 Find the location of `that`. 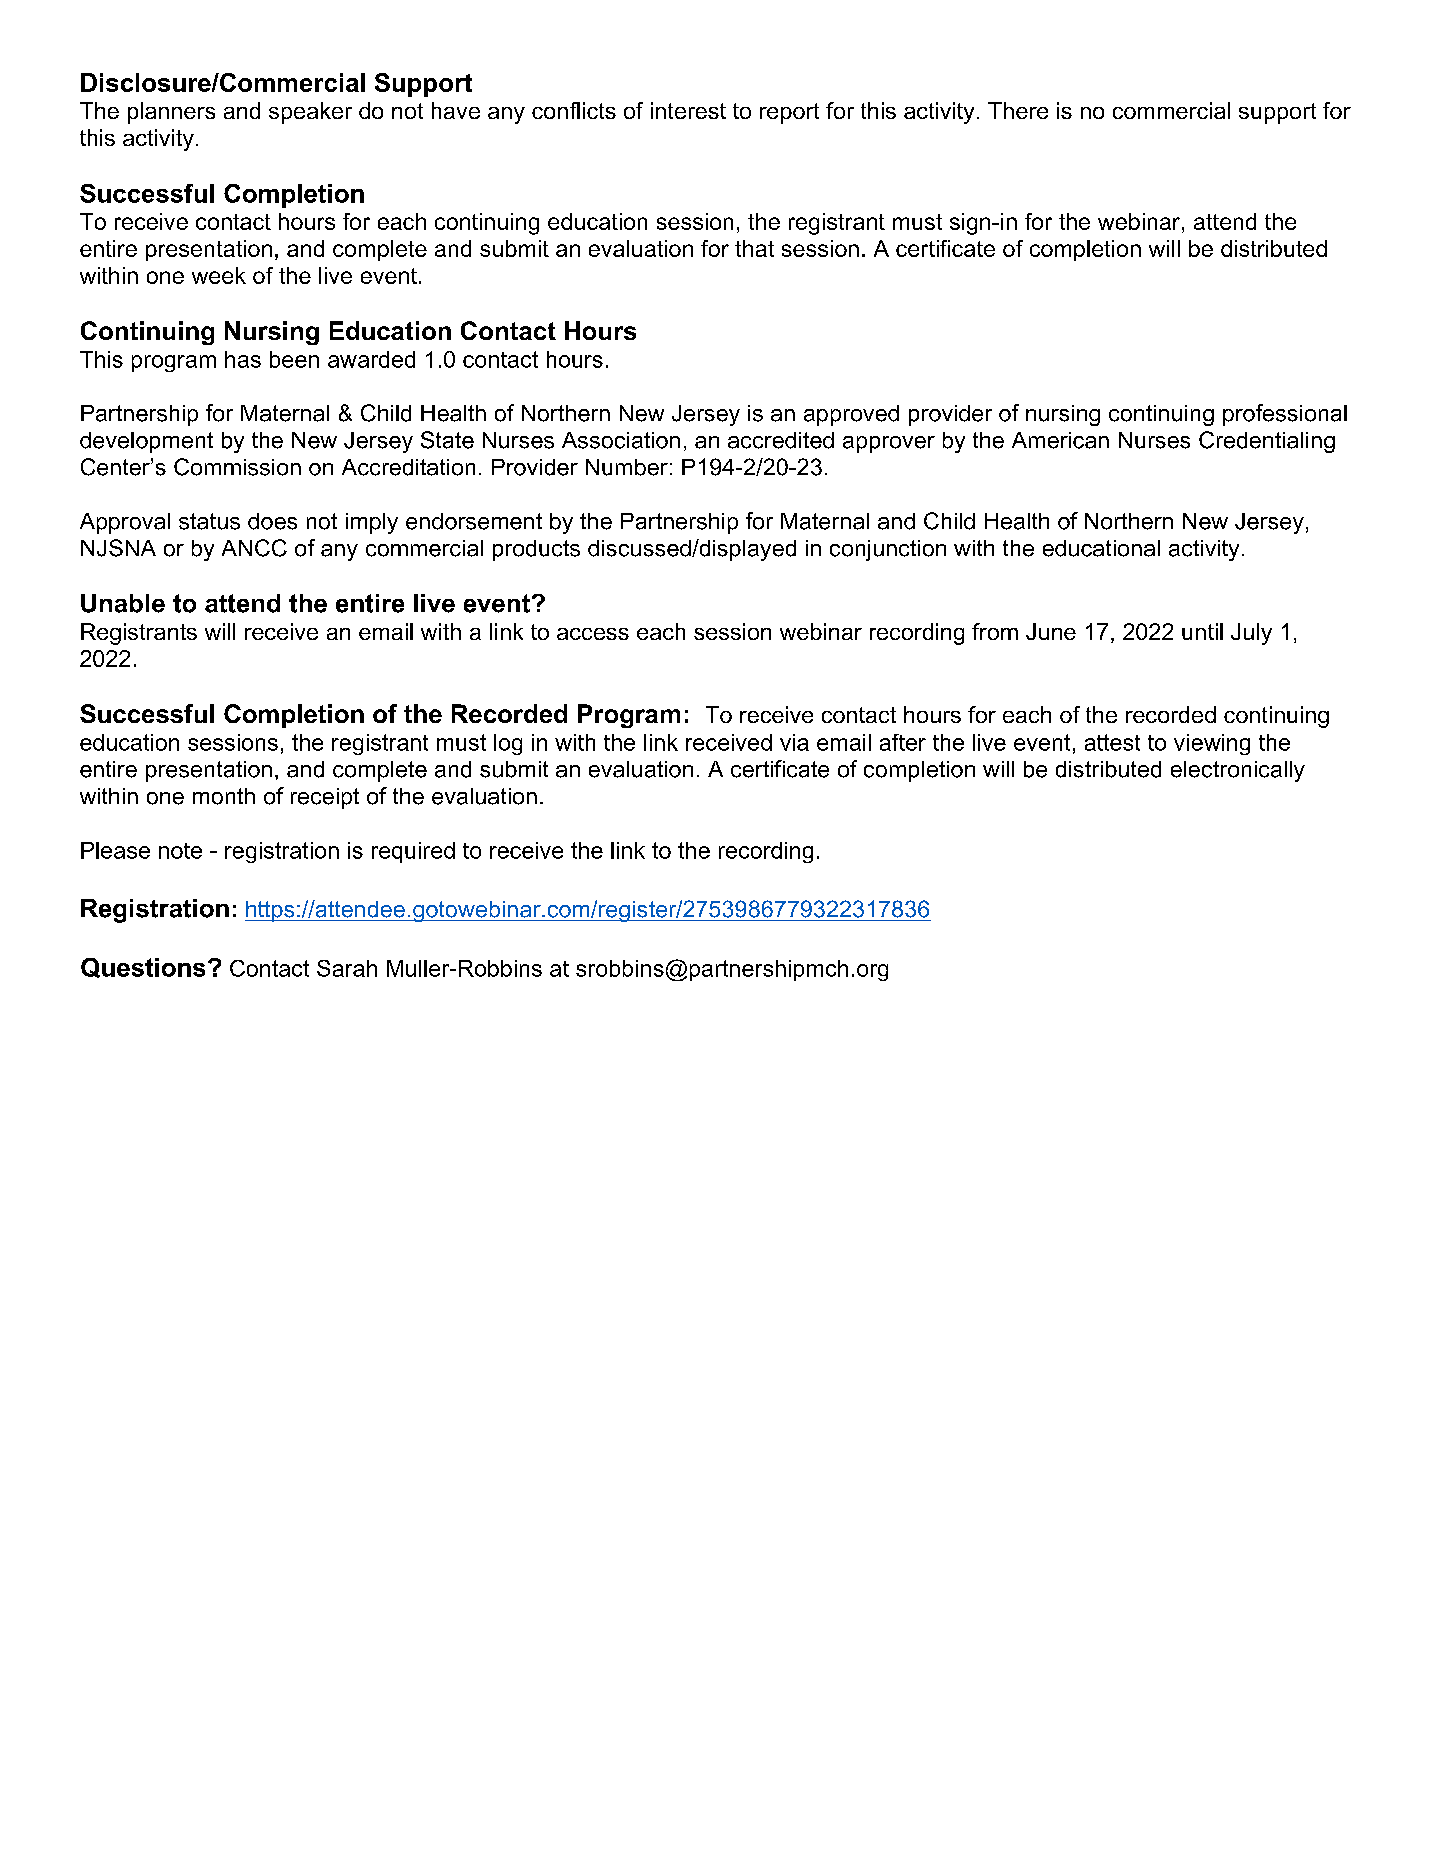

that is located at coordinates (754, 248).
